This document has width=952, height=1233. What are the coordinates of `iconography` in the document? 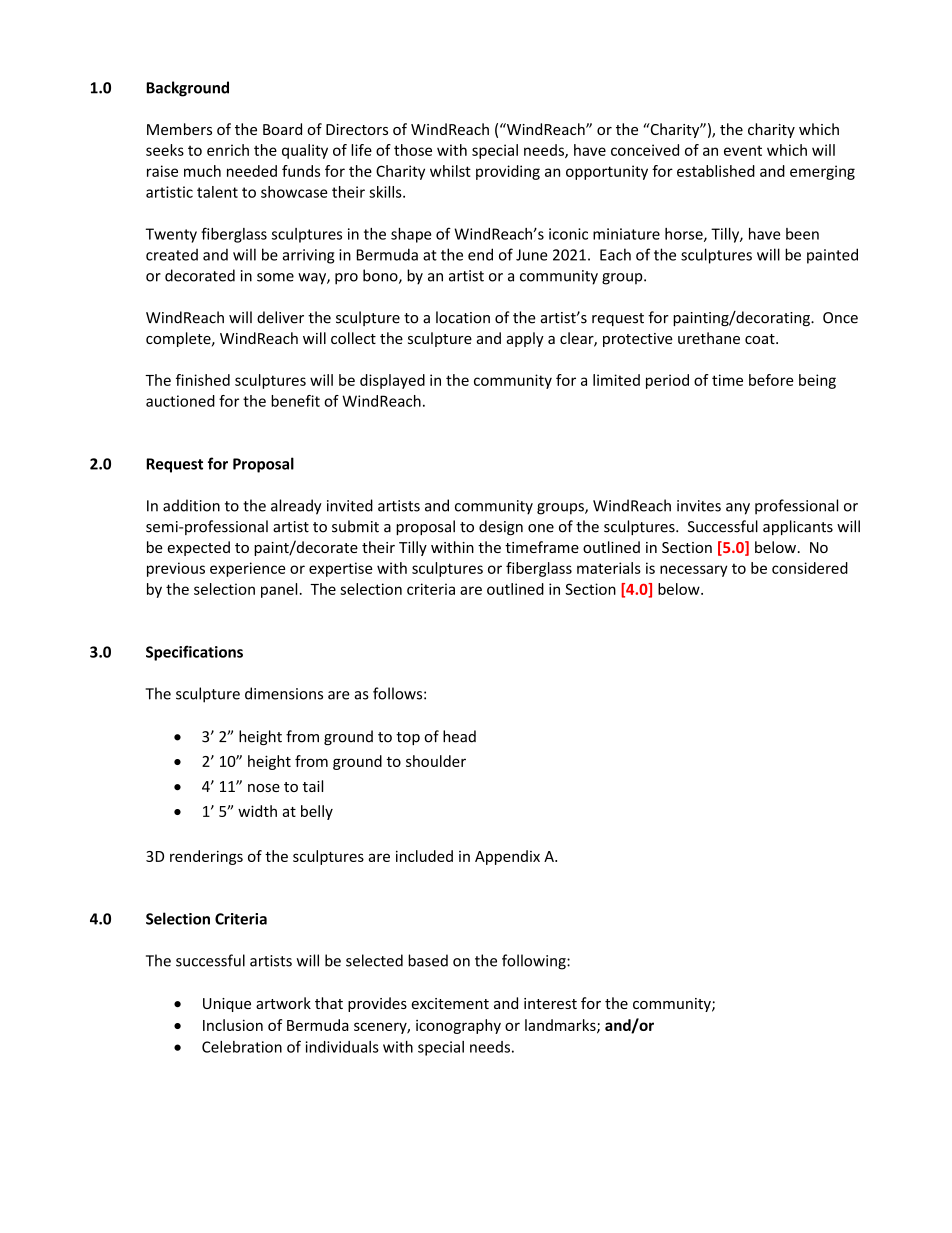 It's located at (458, 1026).
